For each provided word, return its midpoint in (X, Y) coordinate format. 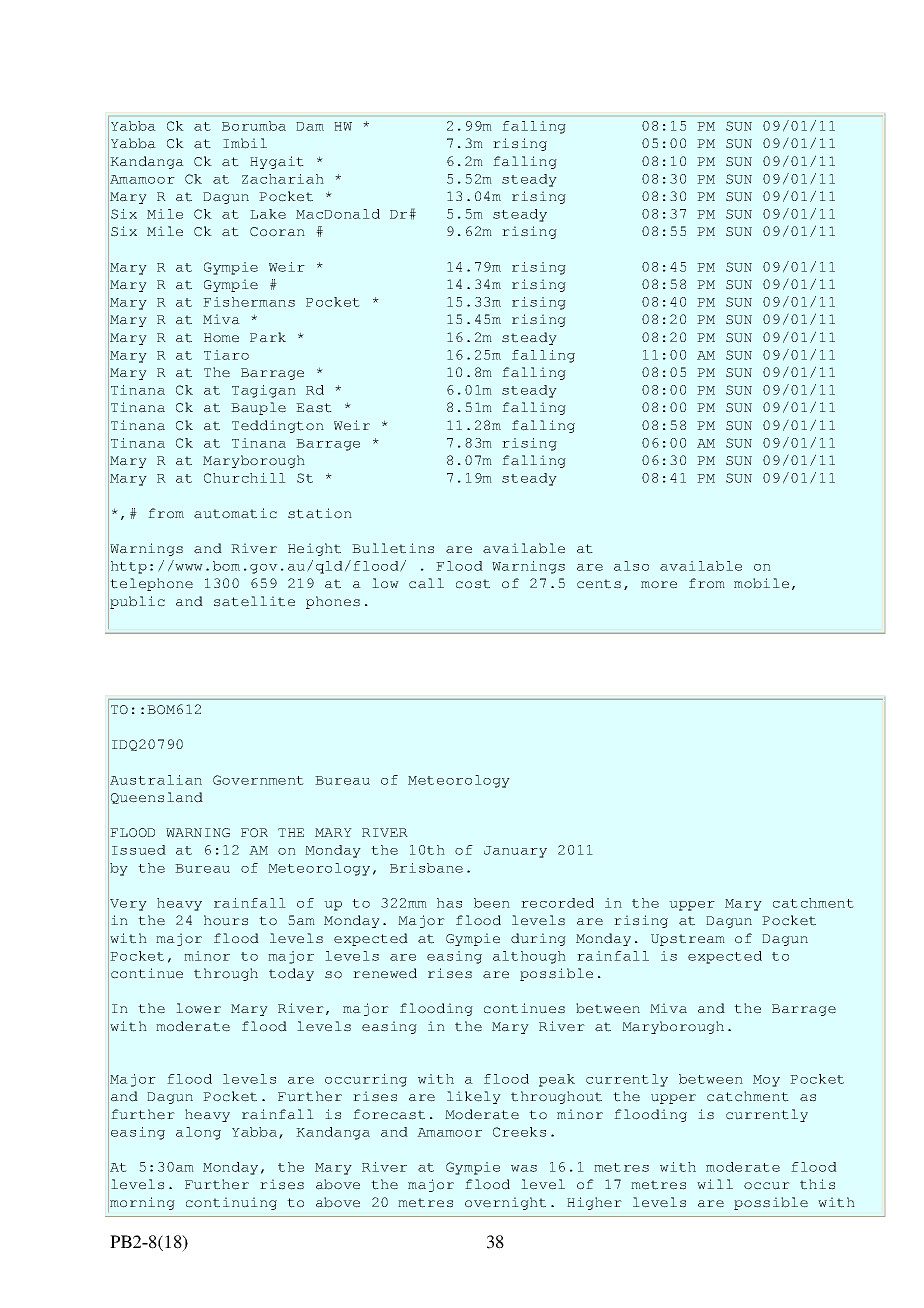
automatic (235, 513)
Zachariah (283, 179)
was (524, 1168)
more (659, 585)
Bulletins (393, 548)
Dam (310, 126)
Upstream (688, 940)
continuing (231, 1203)
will (715, 1184)
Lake (268, 214)
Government (258, 780)
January (515, 852)
